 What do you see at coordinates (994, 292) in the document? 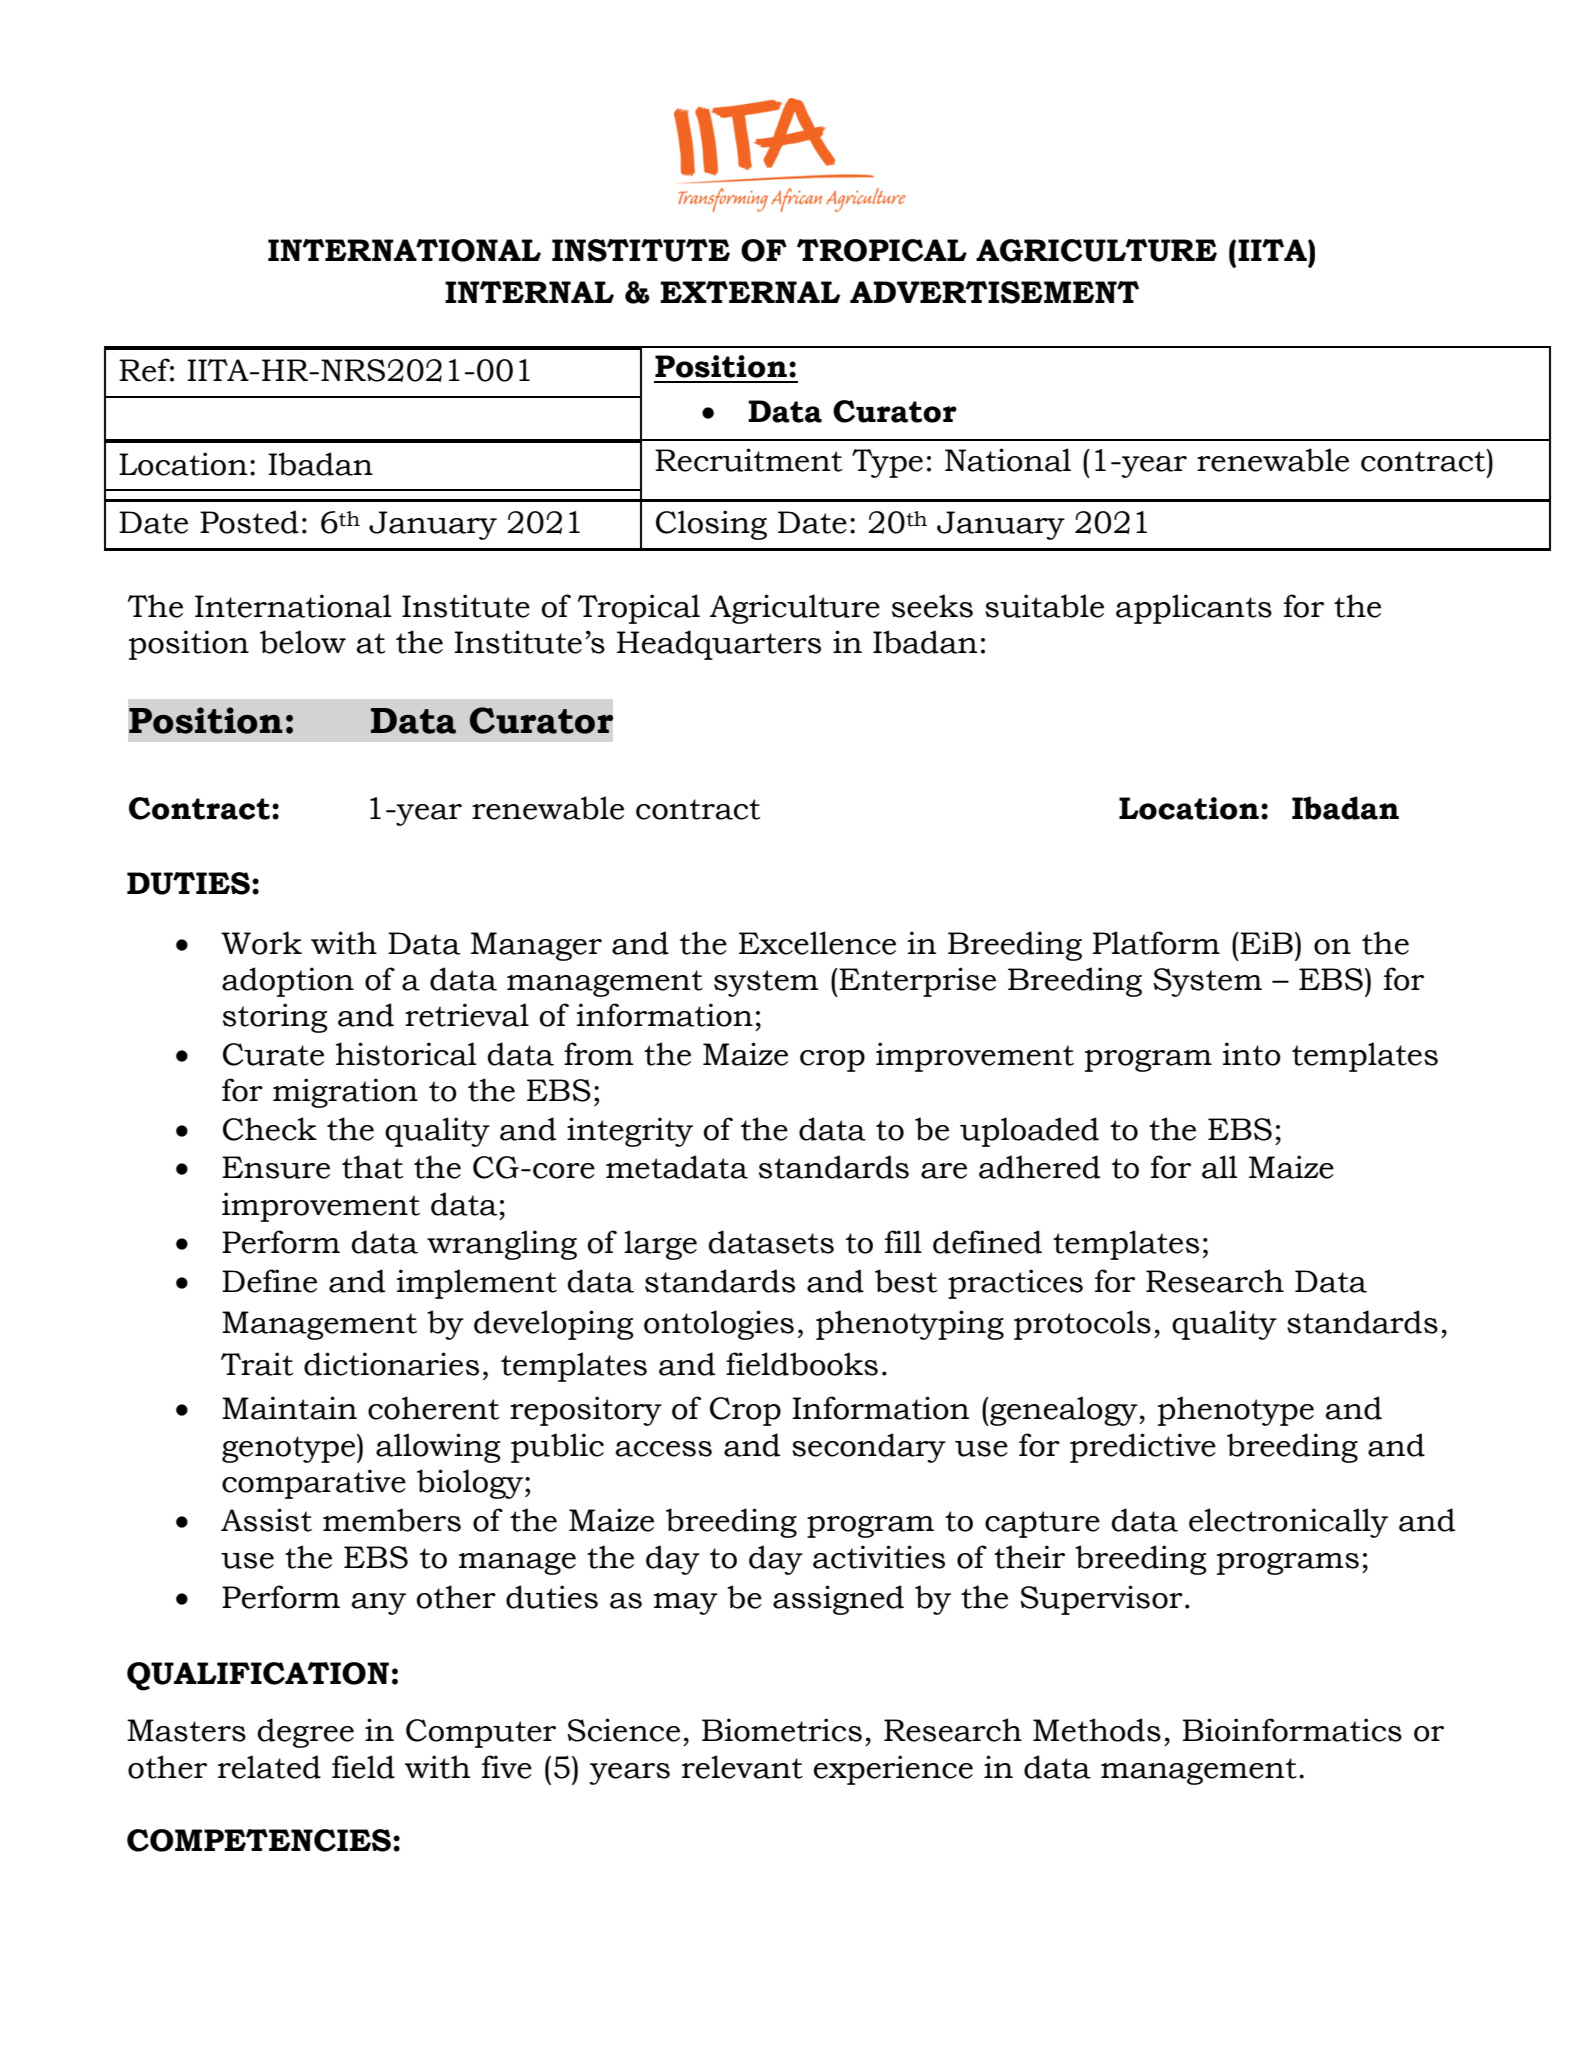
I see `ADVERTISEMENT` at bounding box center [994, 292].
